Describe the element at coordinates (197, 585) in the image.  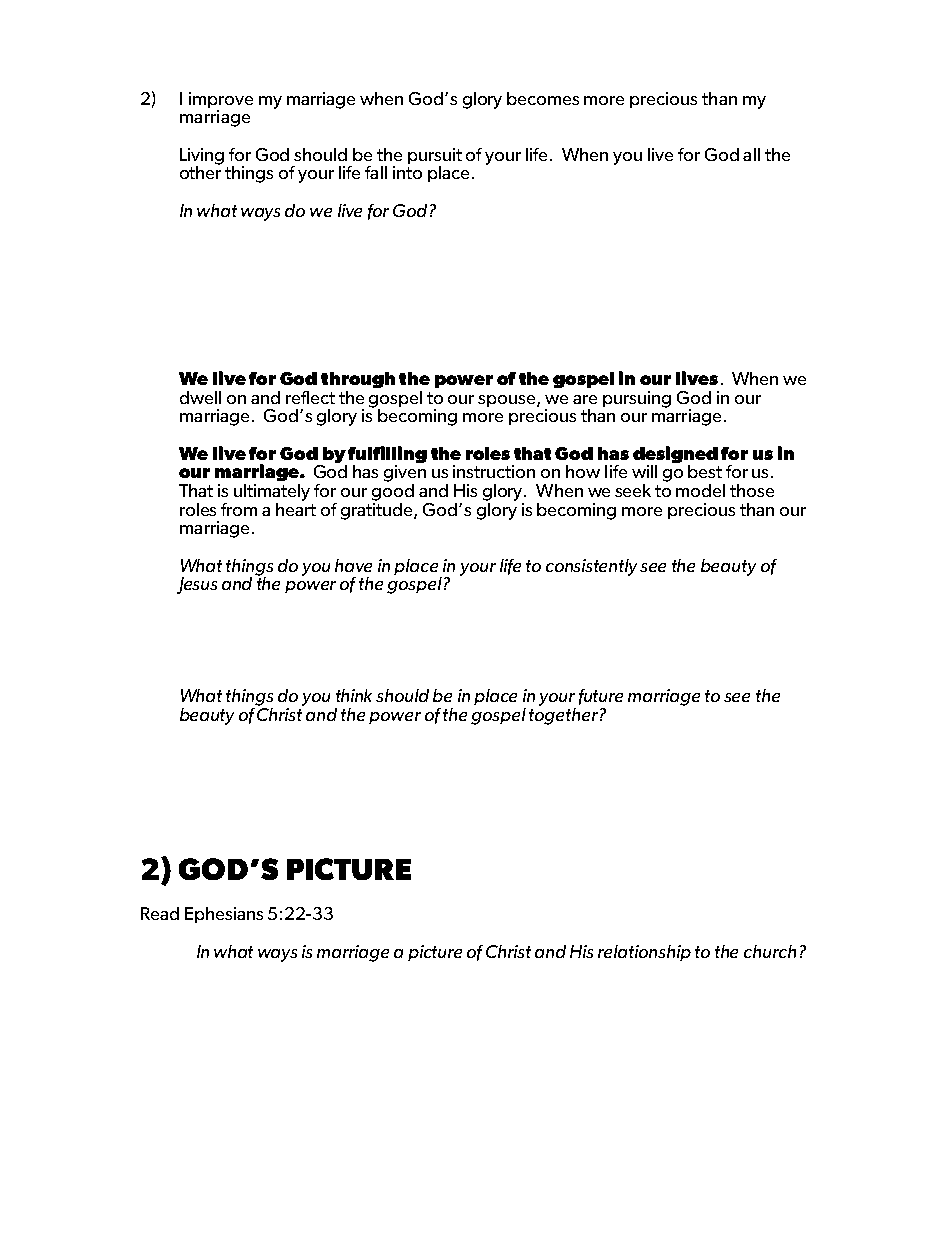
I see `Jesus` at that location.
